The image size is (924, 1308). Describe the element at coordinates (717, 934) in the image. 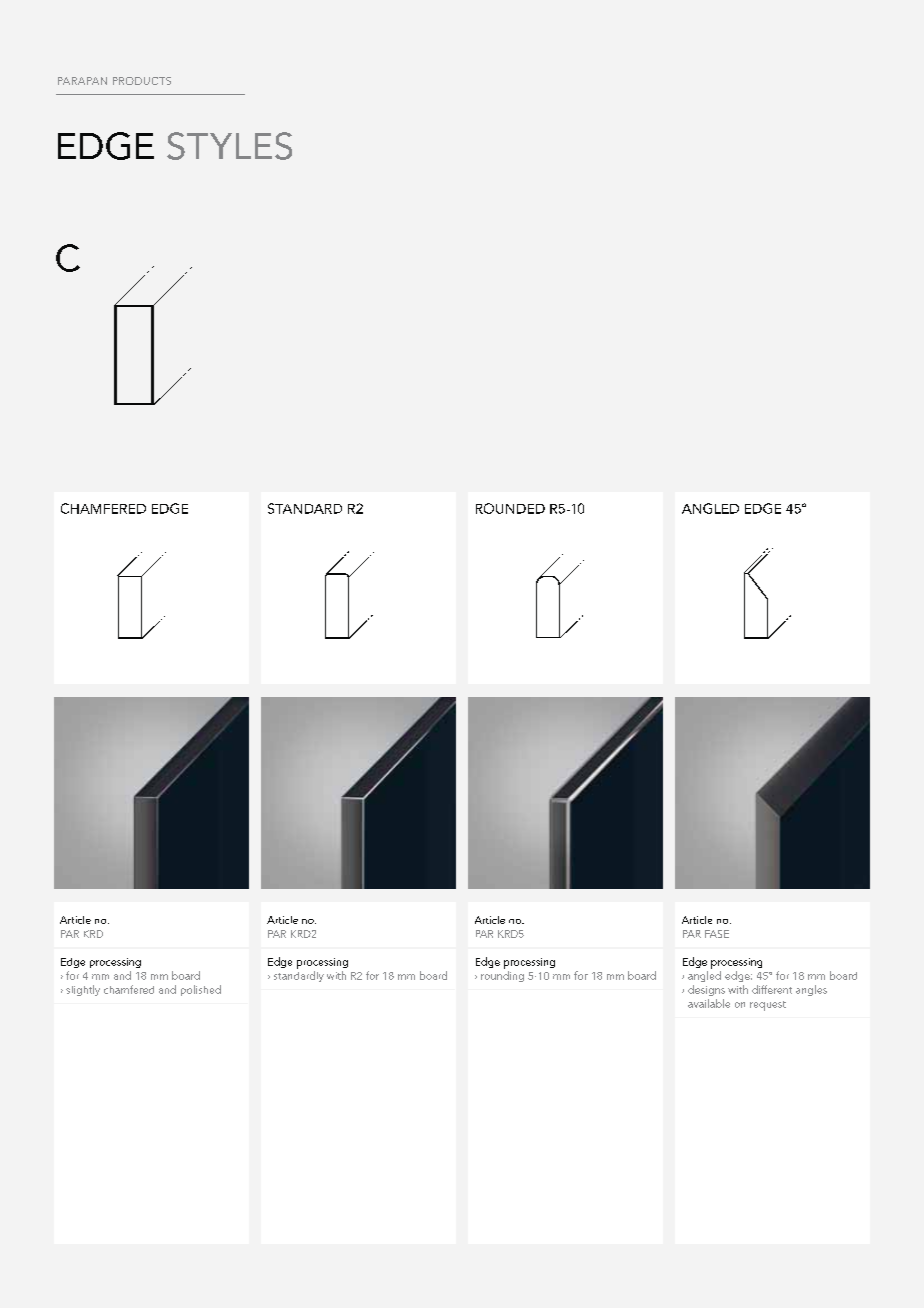

I see `FASE` at that location.
